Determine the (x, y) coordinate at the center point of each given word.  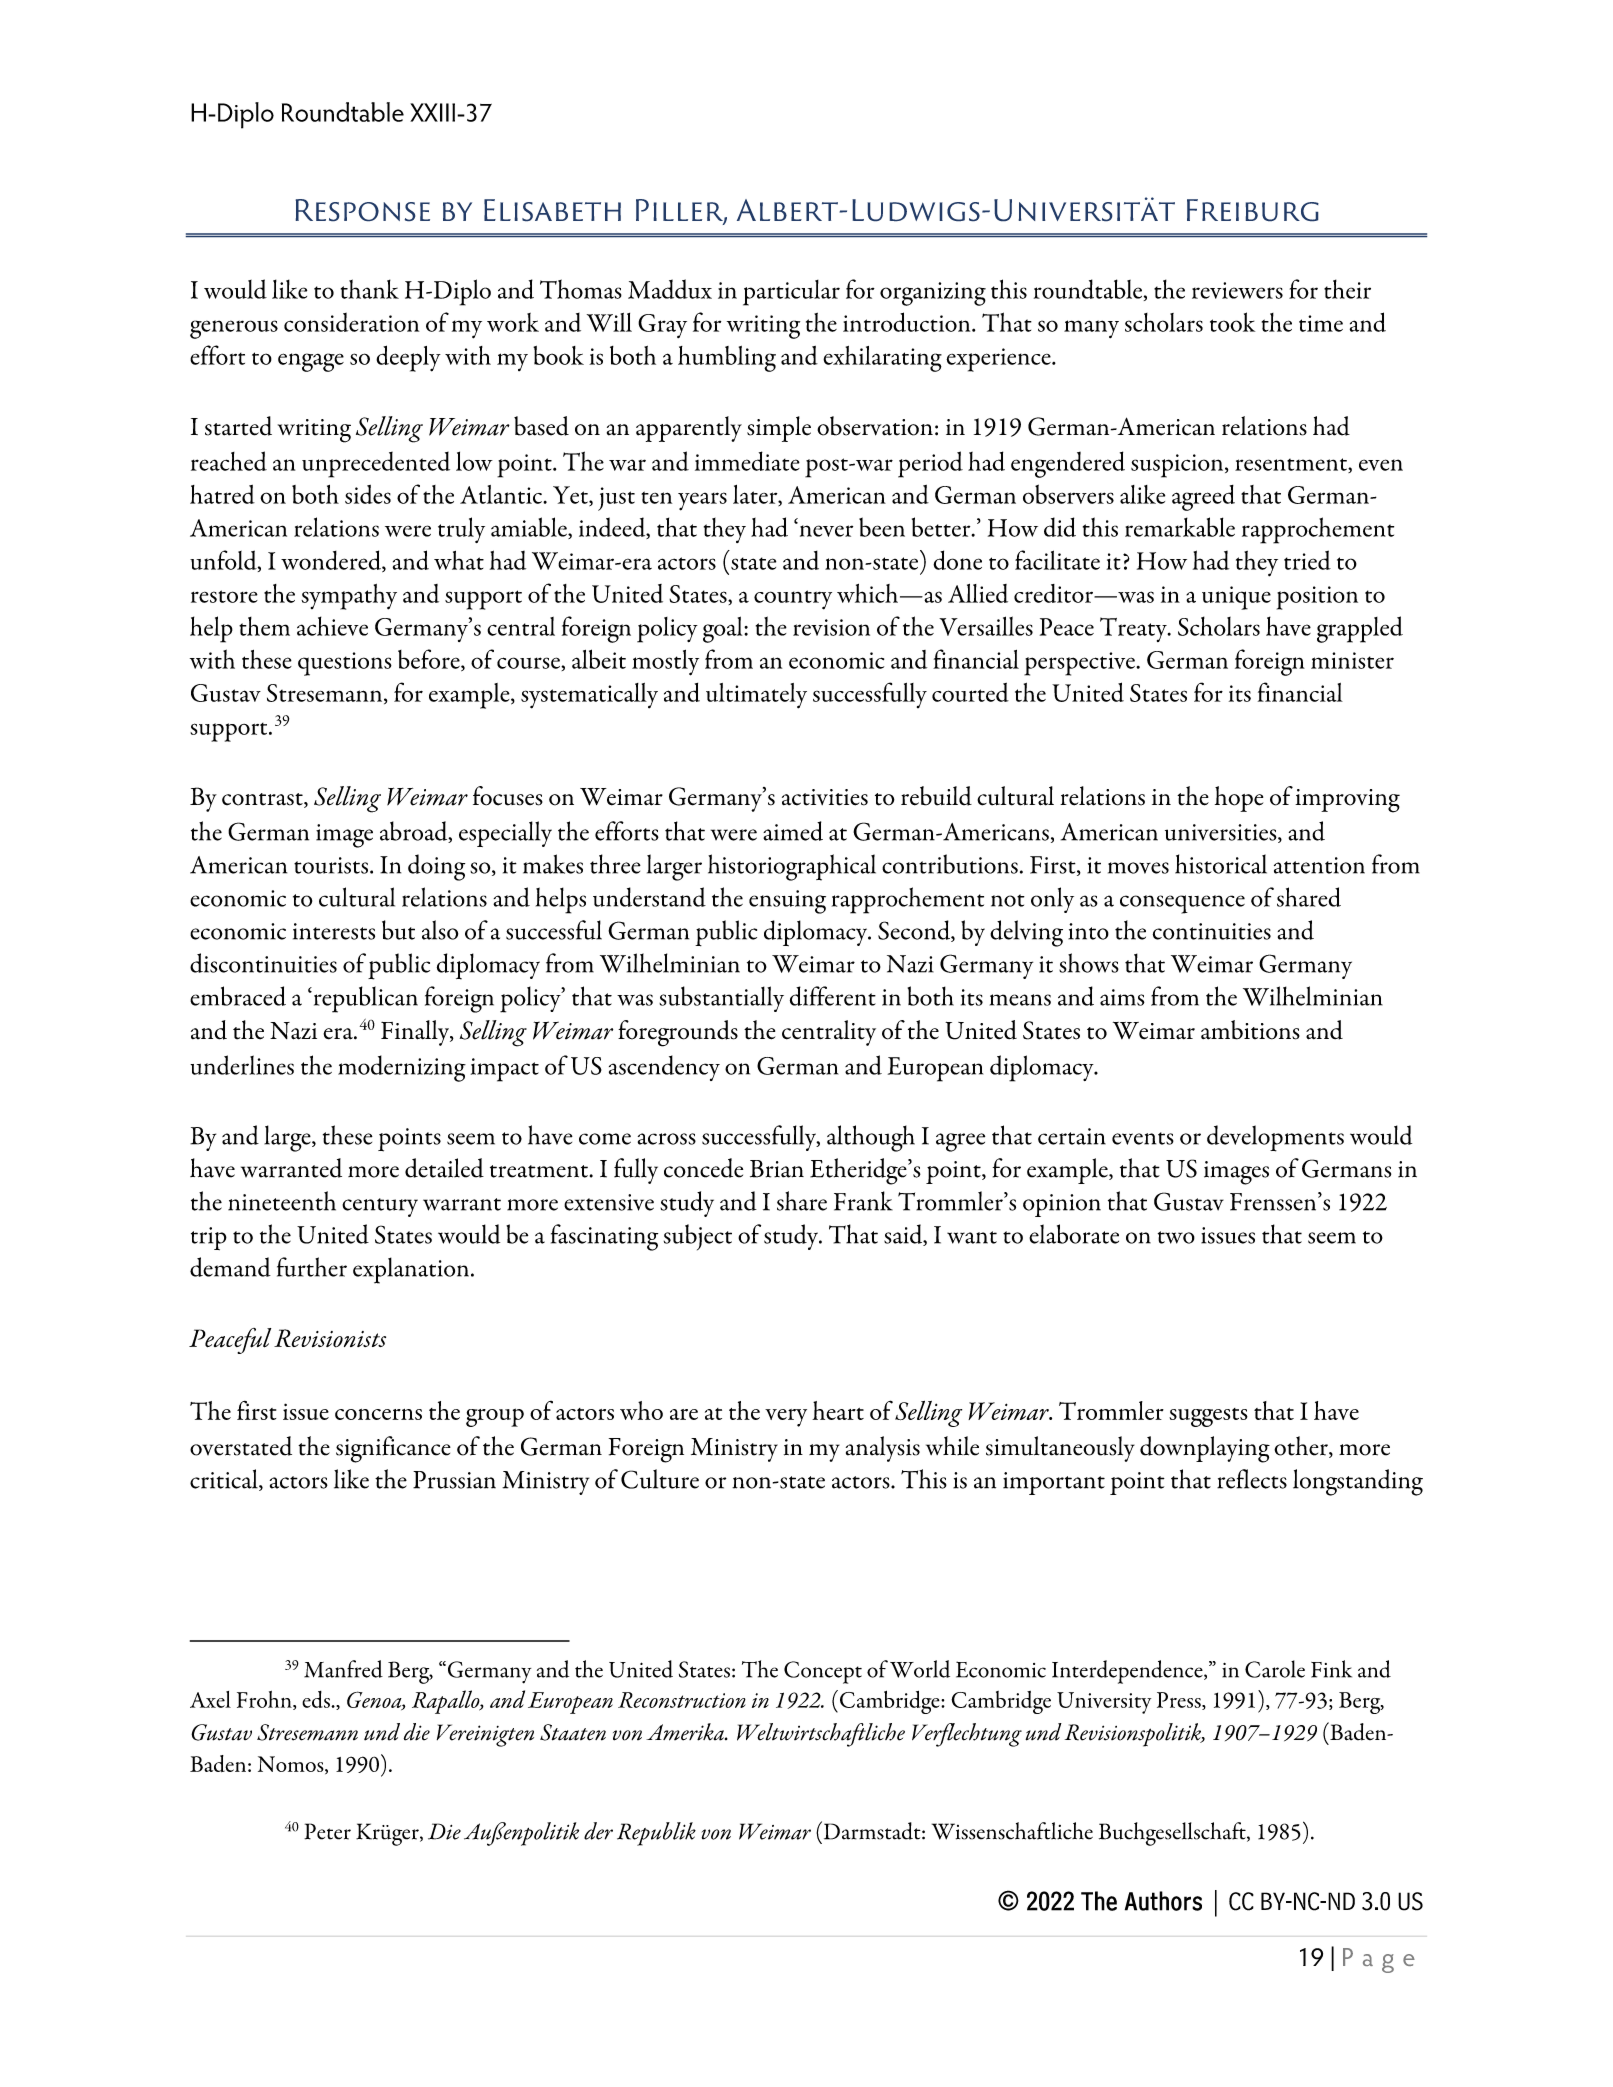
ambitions (1250, 1030)
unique (1236, 598)
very (786, 1418)
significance (393, 1449)
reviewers (1237, 290)
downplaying (1205, 1449)
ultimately (756, 696)
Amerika (686, 1732)
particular (791, 293)
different (833, 996)
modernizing (402, 1068)
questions (345, 664)
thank (370, 289)
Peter (327, 1831)
